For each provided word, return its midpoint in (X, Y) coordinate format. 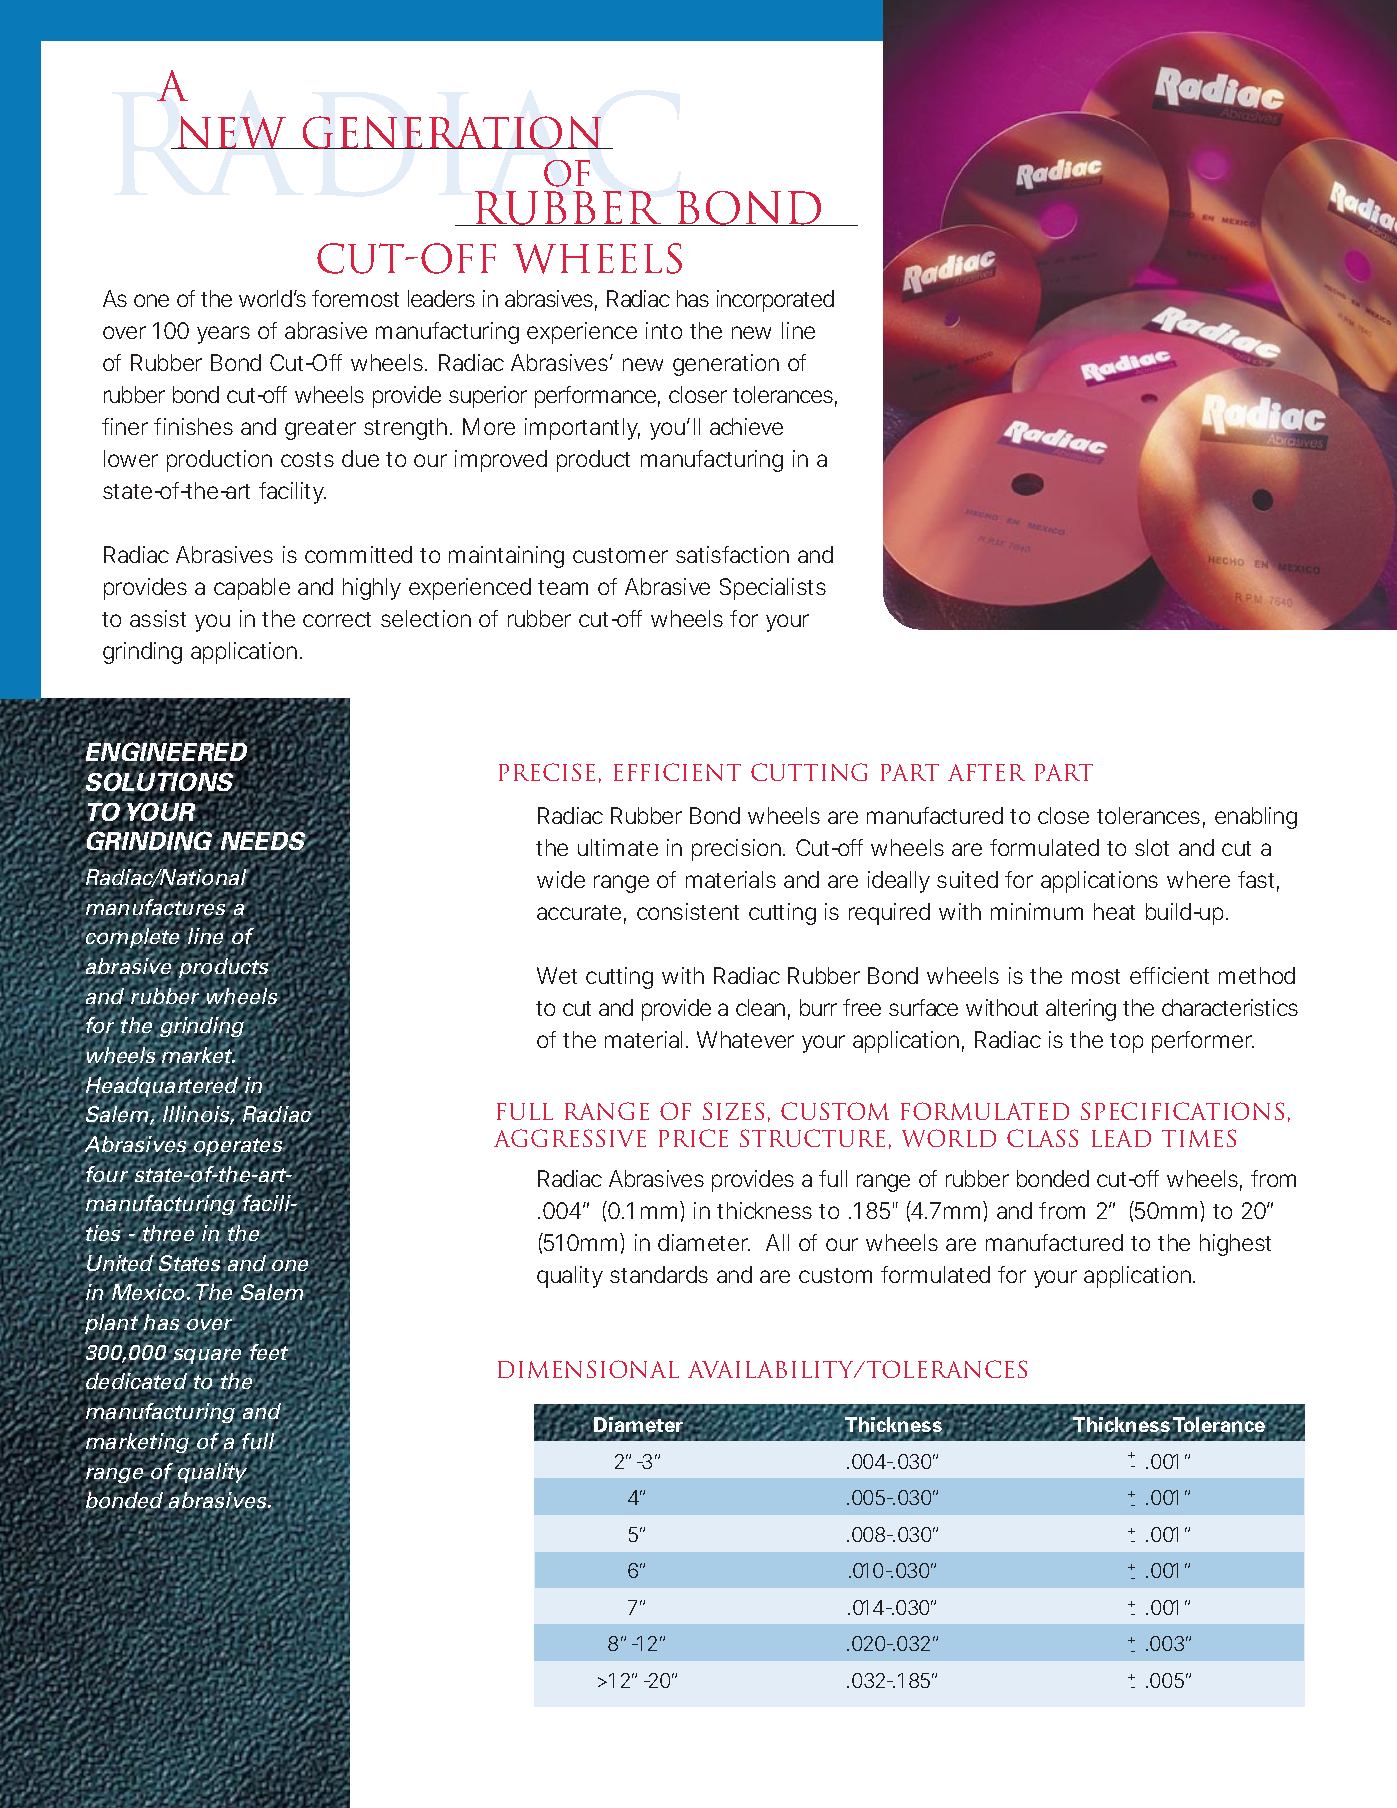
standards (659, 1274)
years (223, 335)
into (664, 330)
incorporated (775, 301)
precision (736, 850)
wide (561, 879)
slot (1152, 847)
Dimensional (588, 1369)
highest (1235, 1245)
